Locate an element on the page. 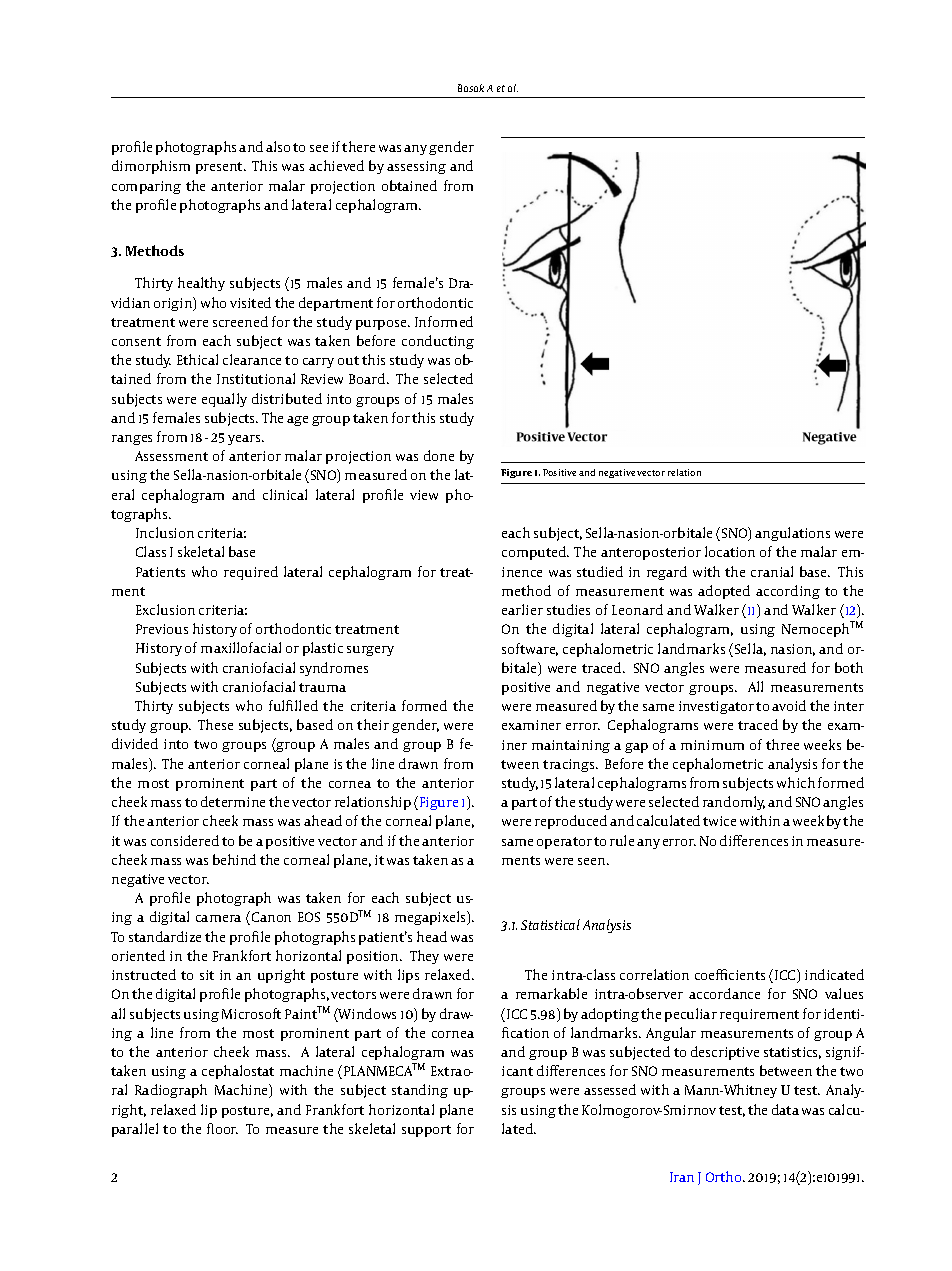 The height and width of the document is (1271, 952). conducting is located at coordinates (438, 342).
